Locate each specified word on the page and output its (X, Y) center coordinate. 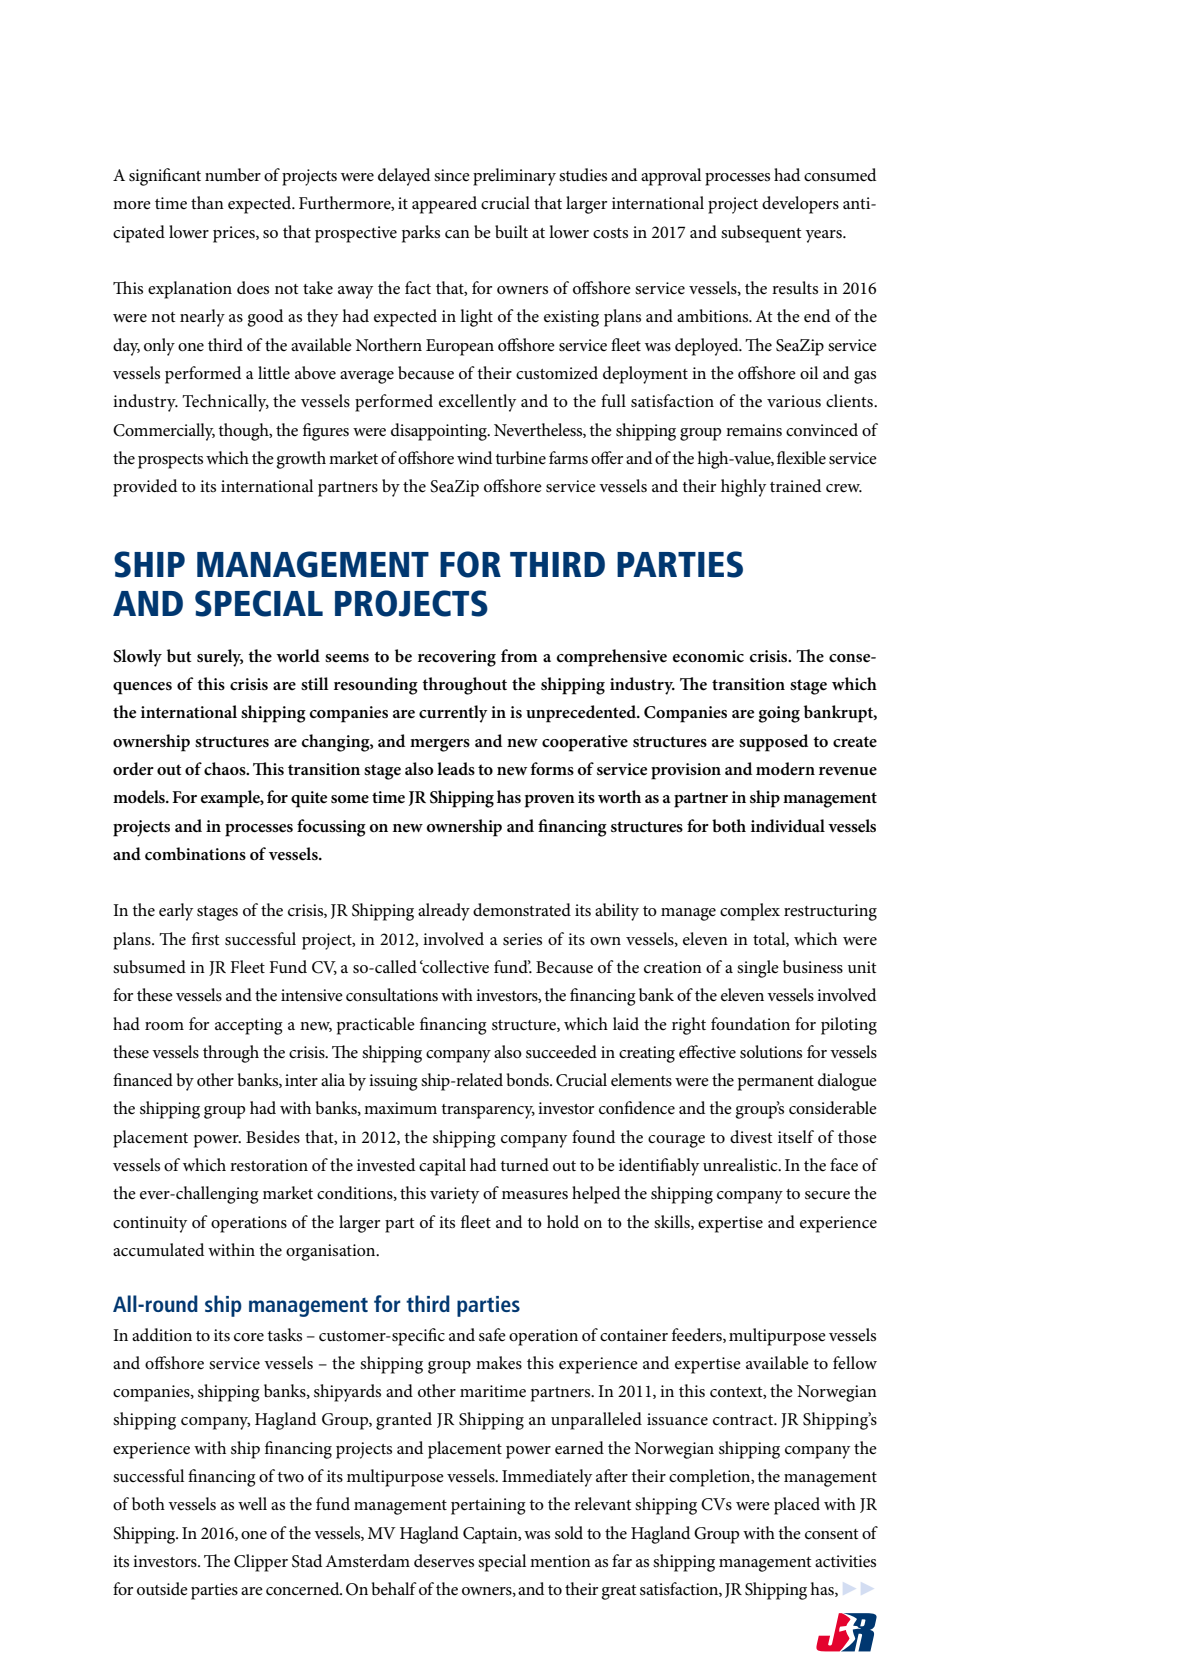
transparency (488, 1111)
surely (220, 658)
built (511, 231)
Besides (273, 1137)
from (519, 655)
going (779, 714)
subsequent (761, 234)
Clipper (261, 1563)
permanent (776, 1083)
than (207, 202)
